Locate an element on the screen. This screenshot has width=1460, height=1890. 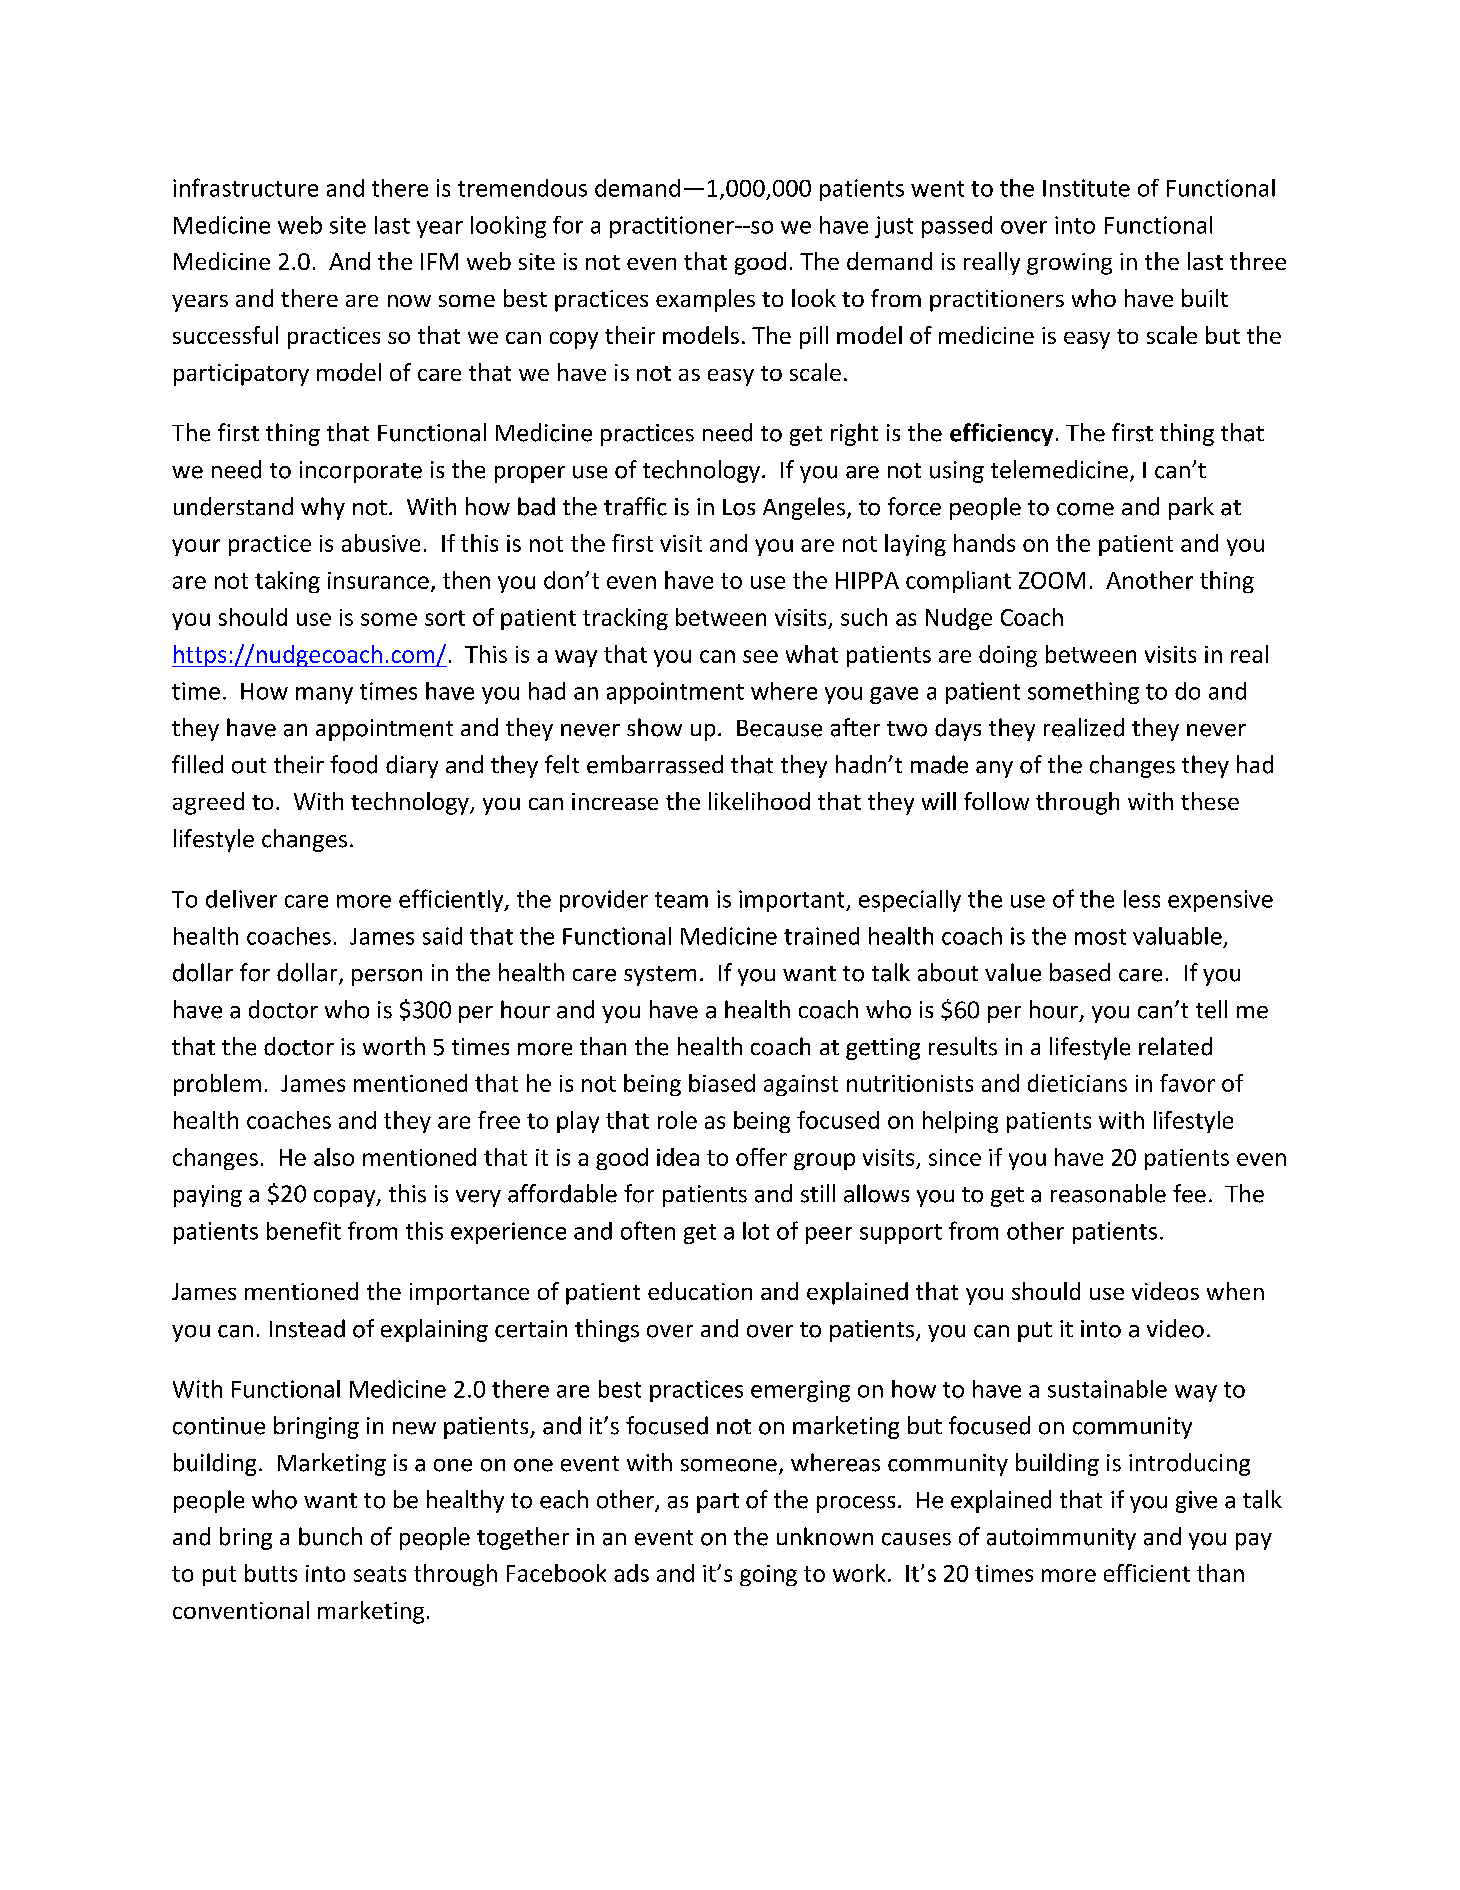
Institute is located at coordinates (1086, 188).
